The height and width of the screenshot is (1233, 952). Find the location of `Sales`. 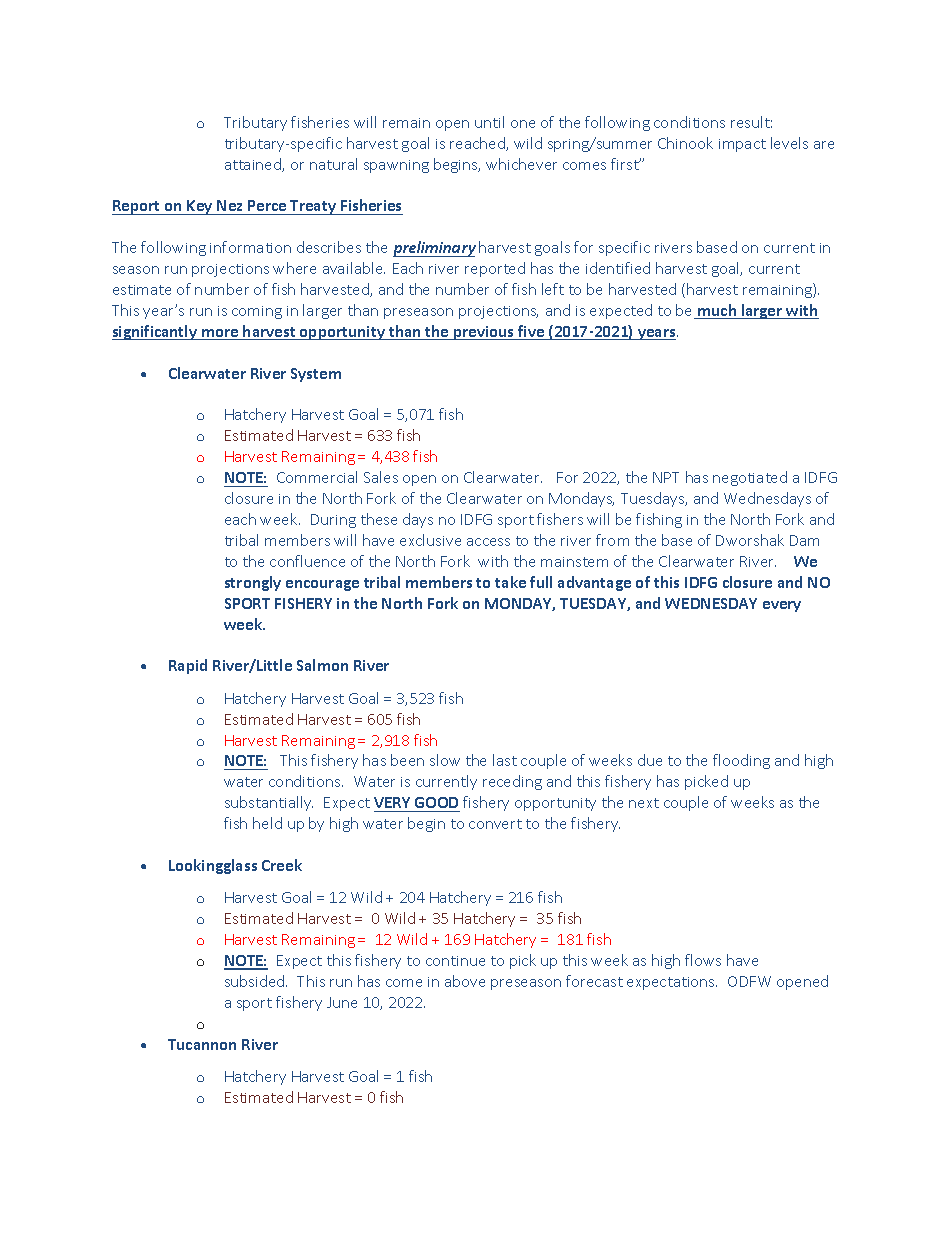

Sales is located at coordinates (381, 477).
